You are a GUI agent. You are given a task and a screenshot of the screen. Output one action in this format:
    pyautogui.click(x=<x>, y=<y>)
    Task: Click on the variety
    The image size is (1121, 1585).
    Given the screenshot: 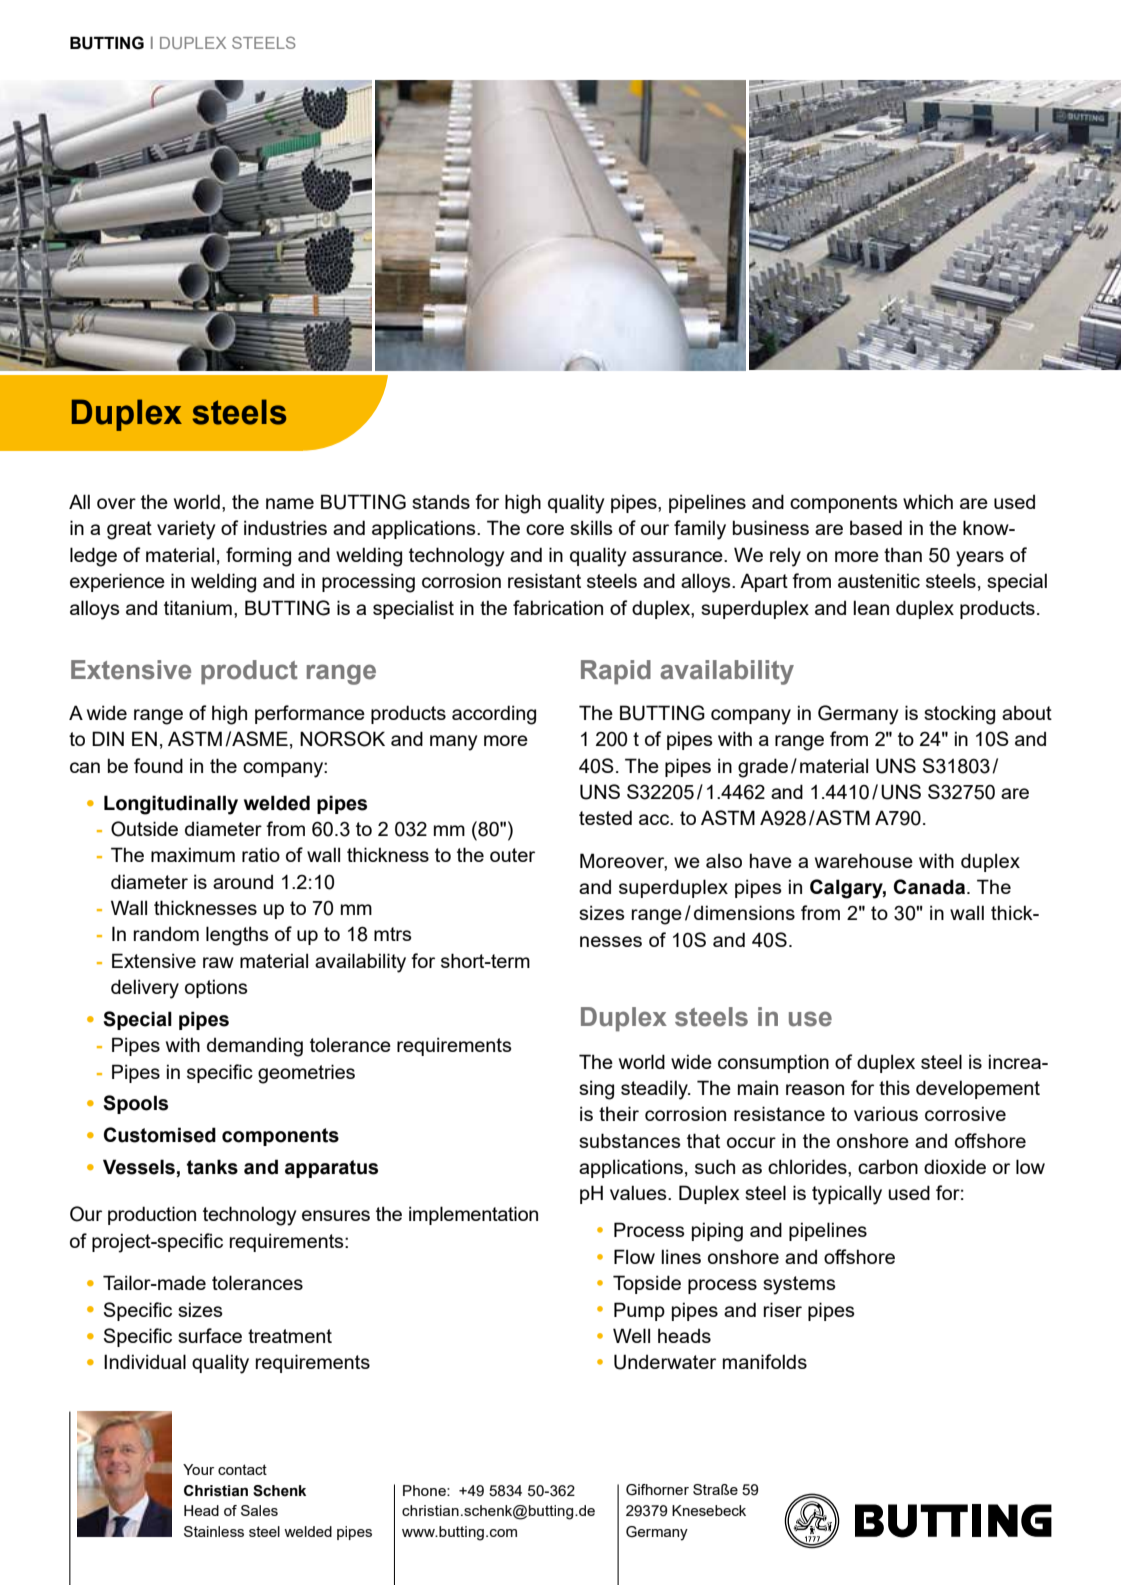 What is the action you would take?
    pyautogui.click(x=186, y=530)
